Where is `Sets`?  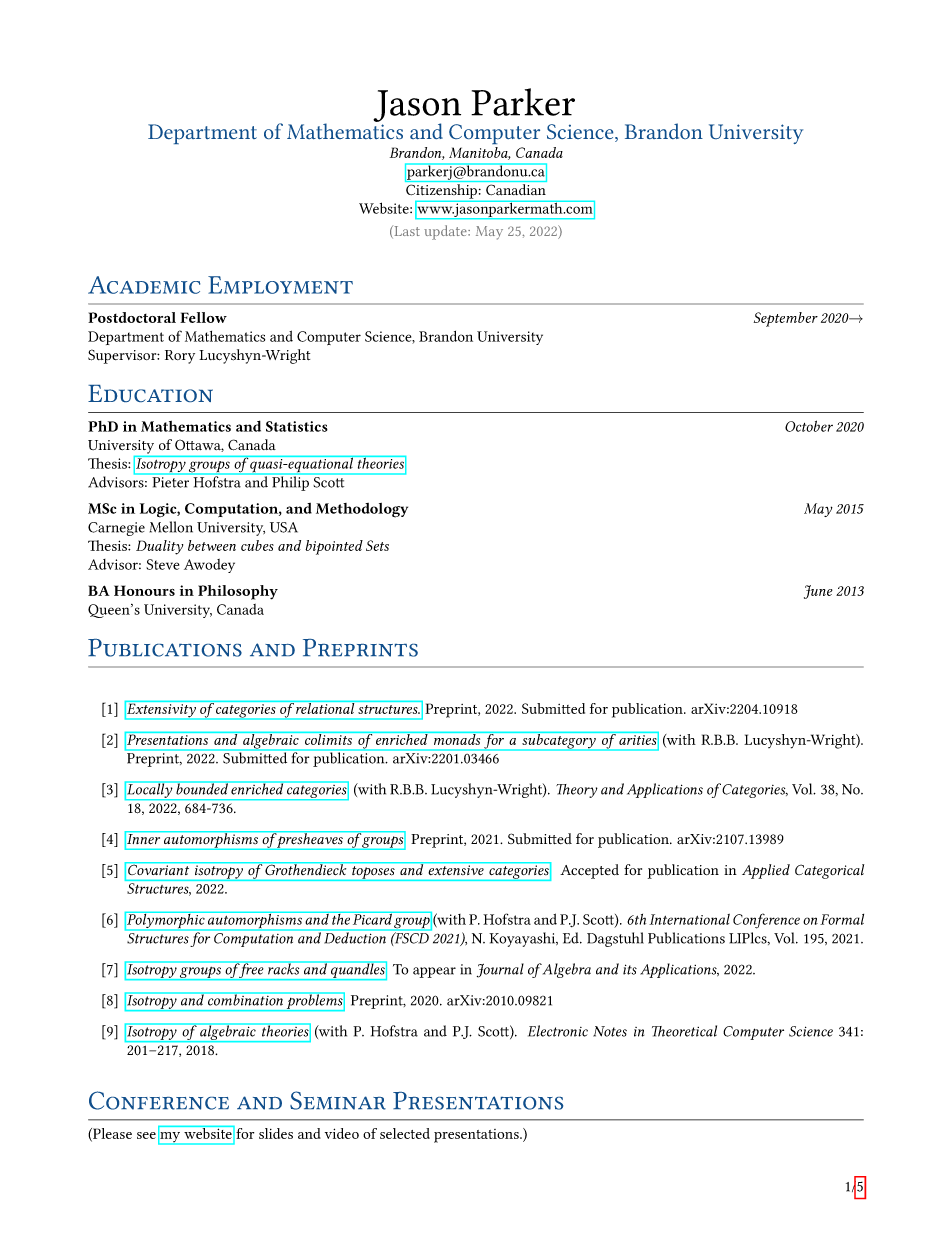
Sets is located at coordinates (377, 545).
